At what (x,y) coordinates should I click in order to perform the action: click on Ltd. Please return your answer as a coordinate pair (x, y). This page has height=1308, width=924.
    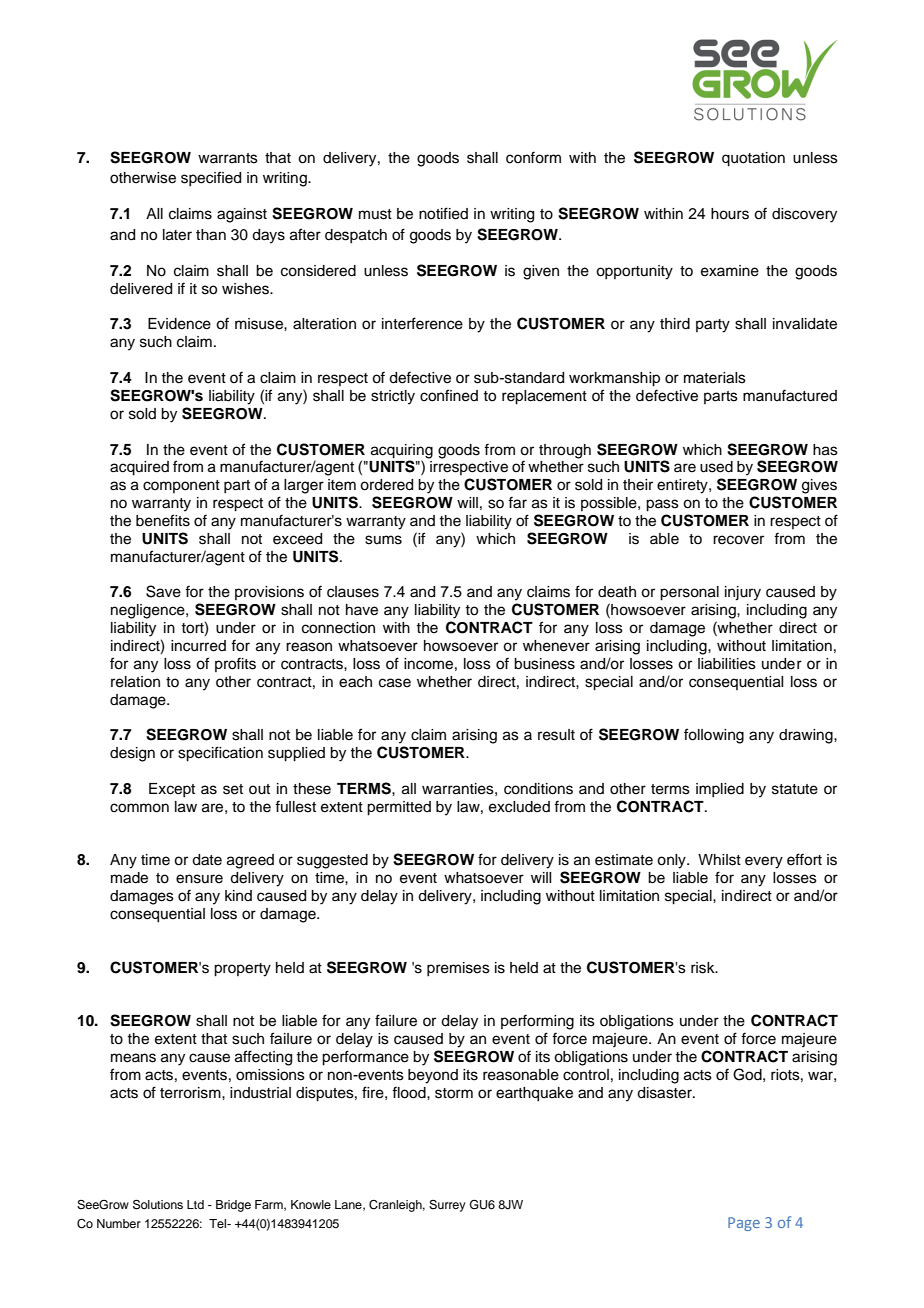
    Looking at the image, I should click on (195, 1204).
